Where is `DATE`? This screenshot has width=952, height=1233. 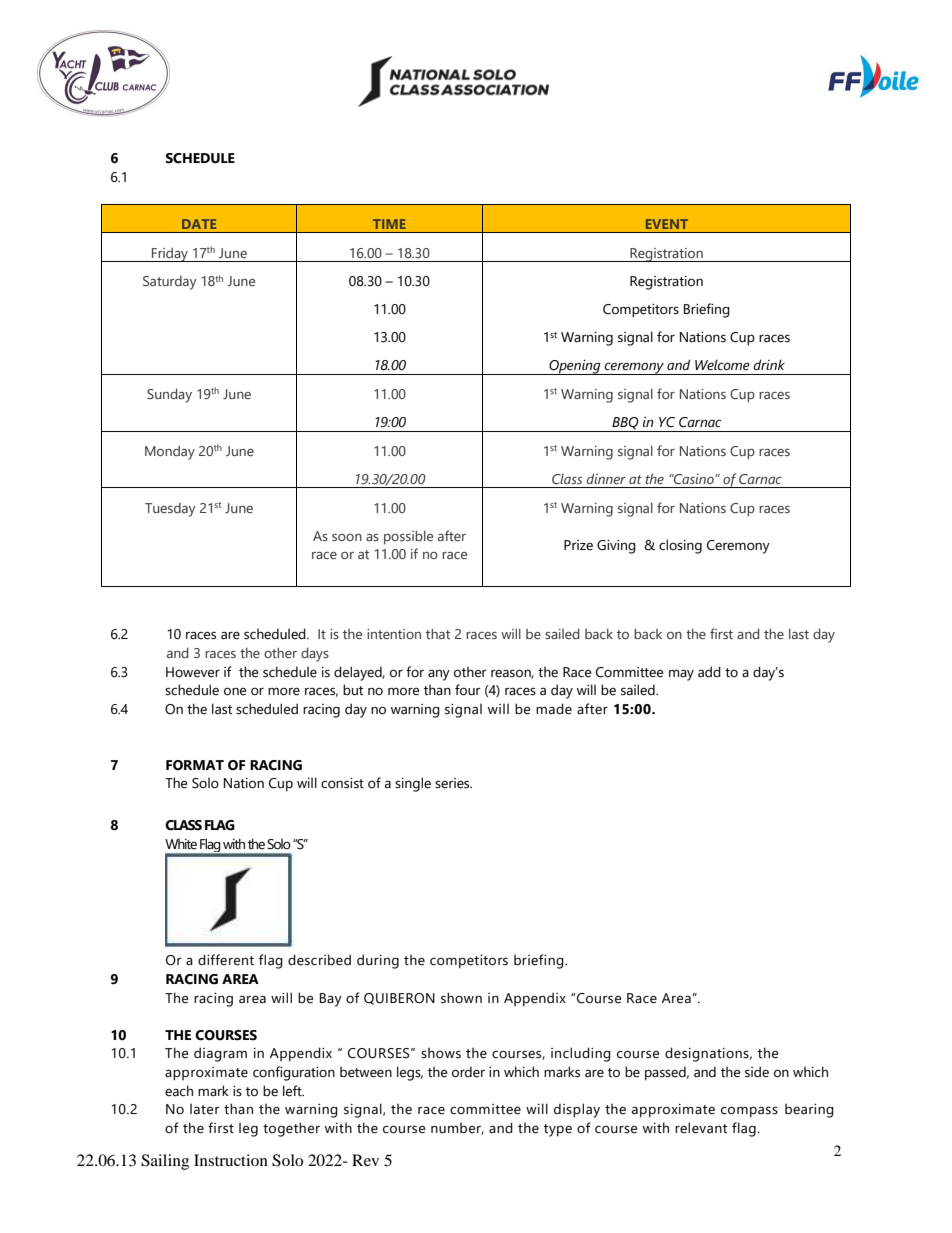
DATE is located at coordinates (199, 224).
